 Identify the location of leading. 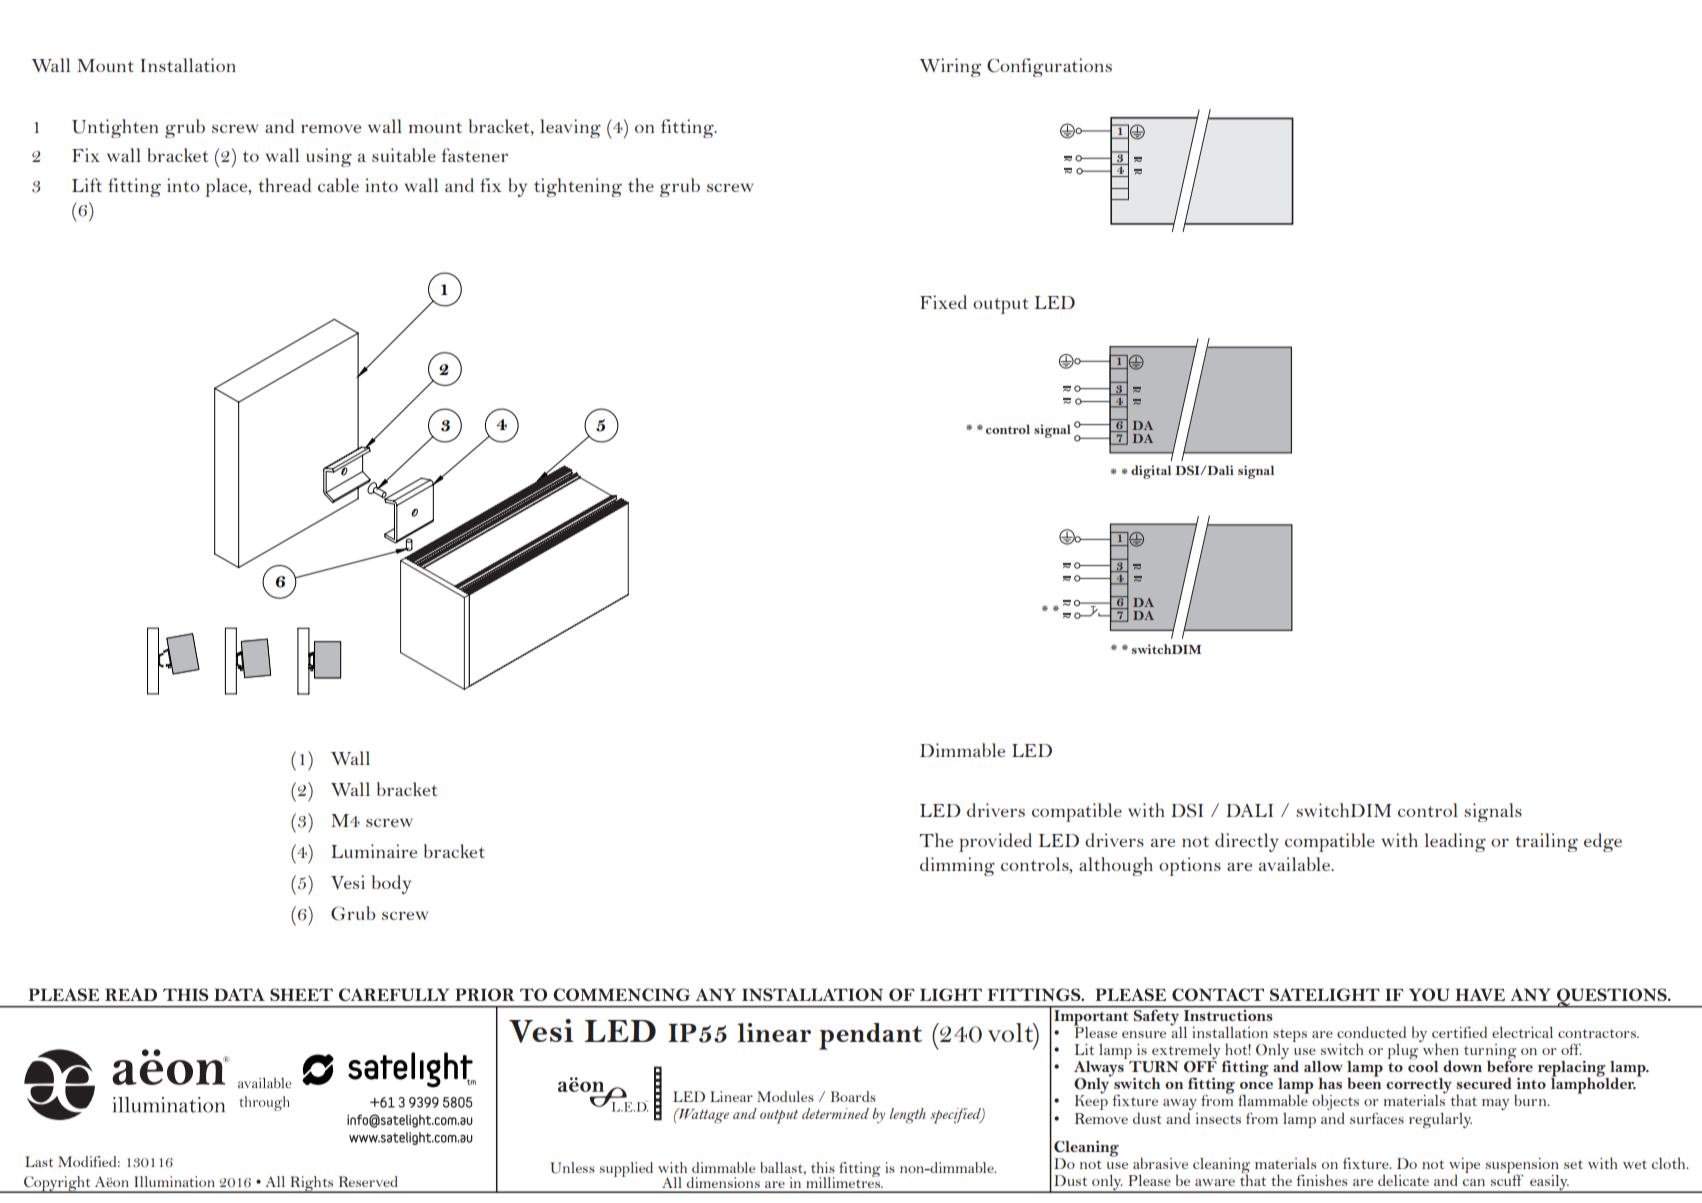
(1455, 842).
